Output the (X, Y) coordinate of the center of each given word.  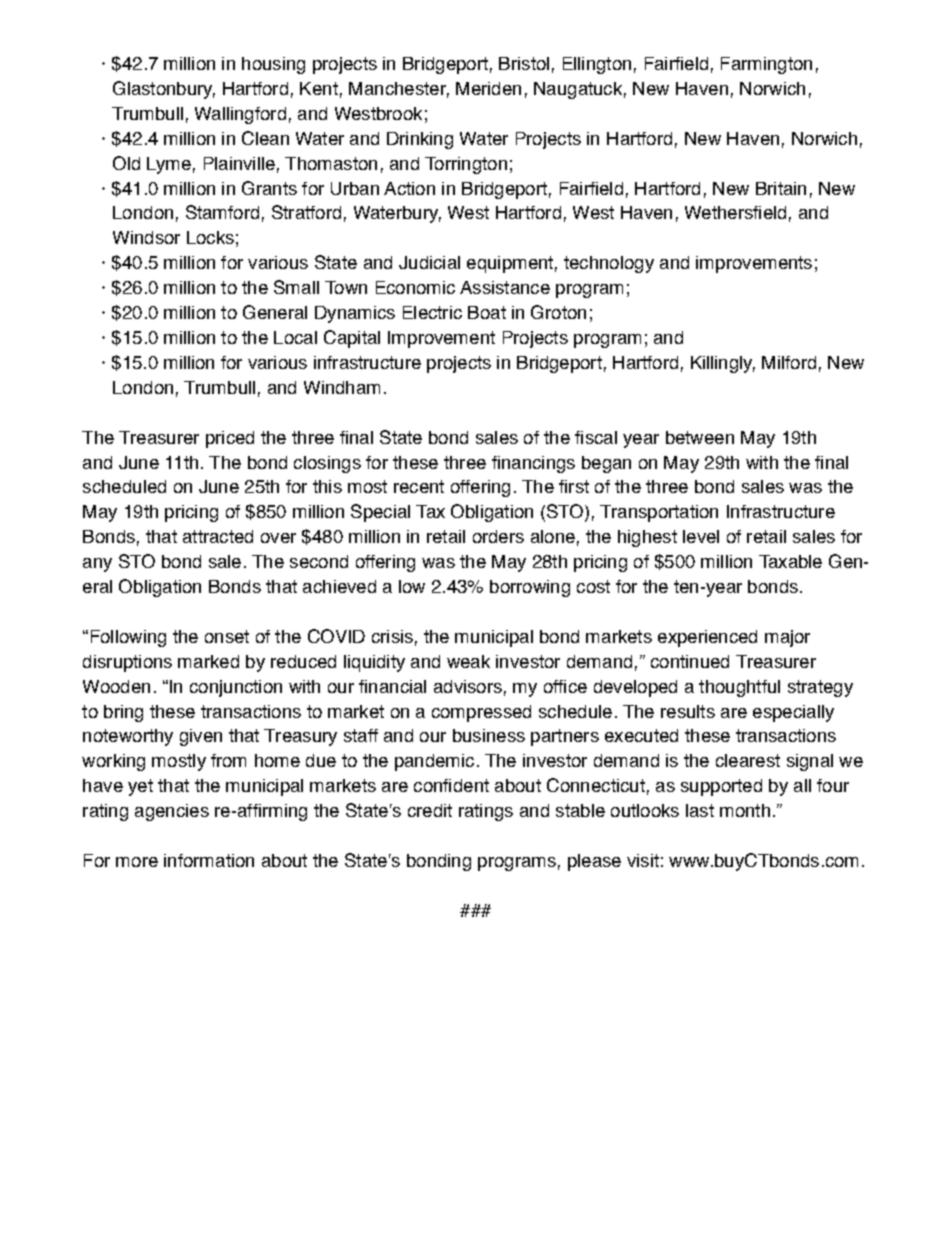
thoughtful (739, 688)
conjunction (236, 688)
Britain (781, 188)
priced (230, 439)
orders (498, 536)
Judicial (429, 262)
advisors (468, 686)
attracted (218, 536)
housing (273, 65)
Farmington (766, 65)
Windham (342, 387)
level (701, 536)
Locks (210, 237)
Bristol (524, 63)
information (209, 860)
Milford (789, 362)
